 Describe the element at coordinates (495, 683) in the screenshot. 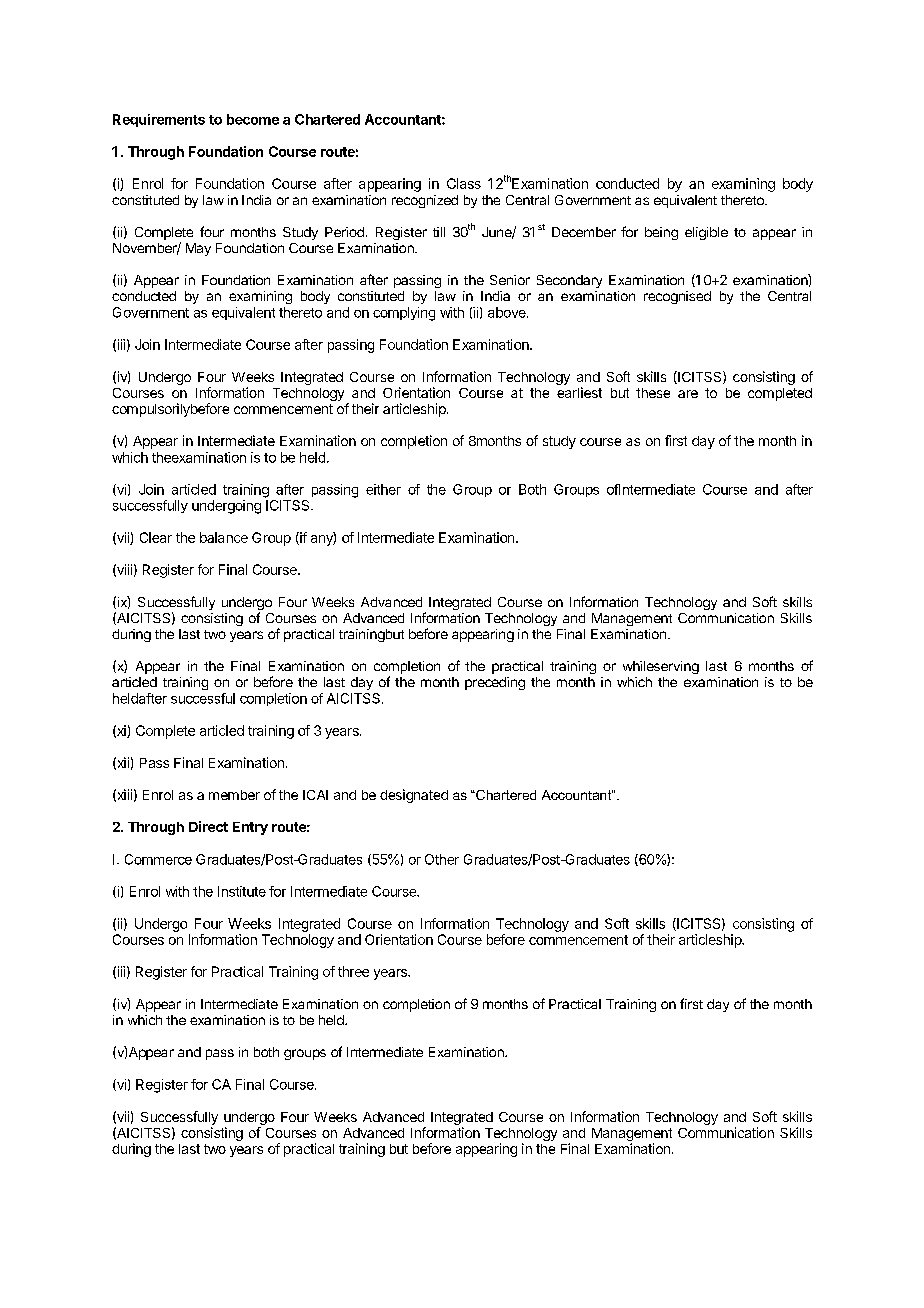

I see `preceding` at that location.
